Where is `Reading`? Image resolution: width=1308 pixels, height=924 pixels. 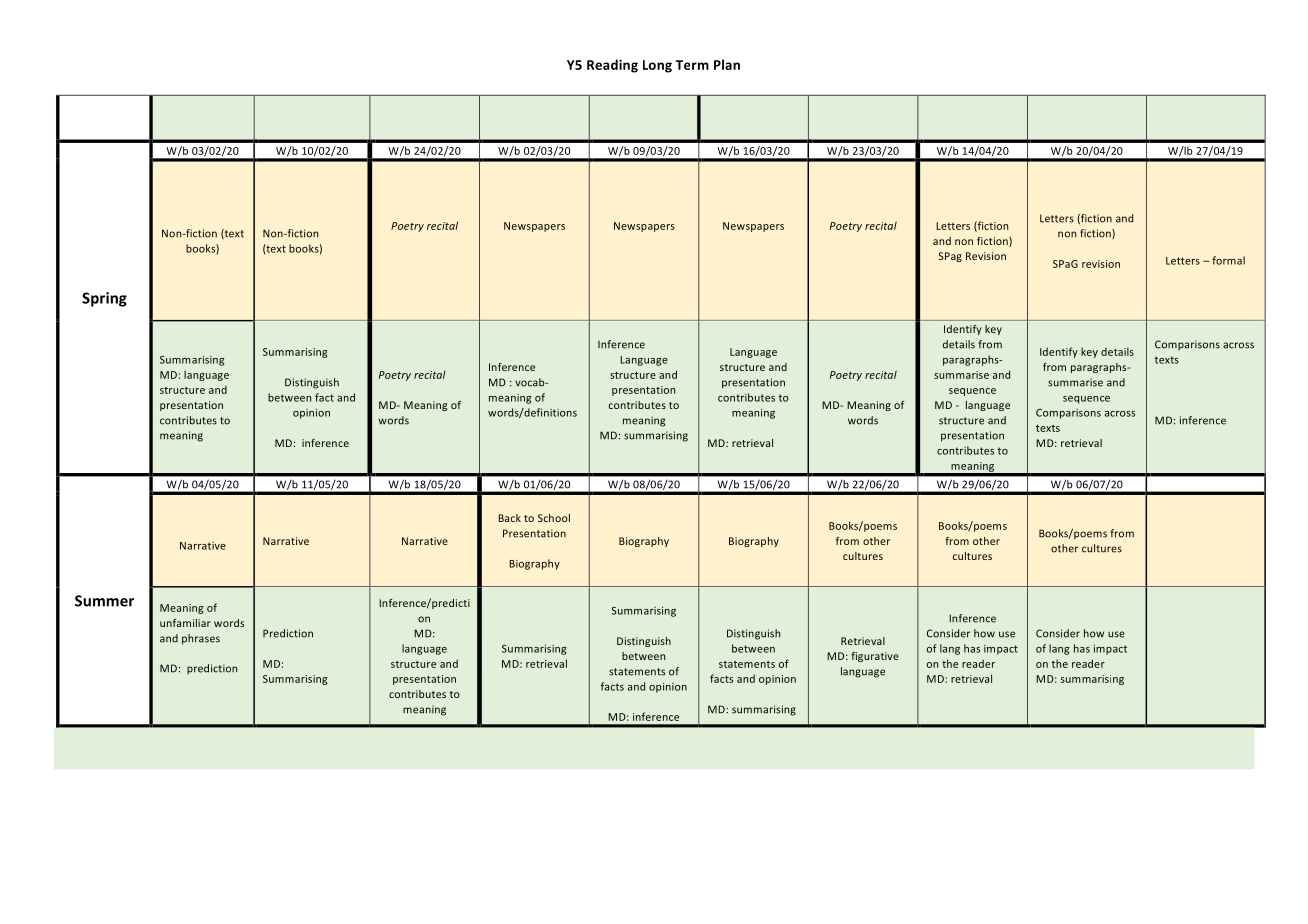 Reading is located at coordinates (612, 66).
